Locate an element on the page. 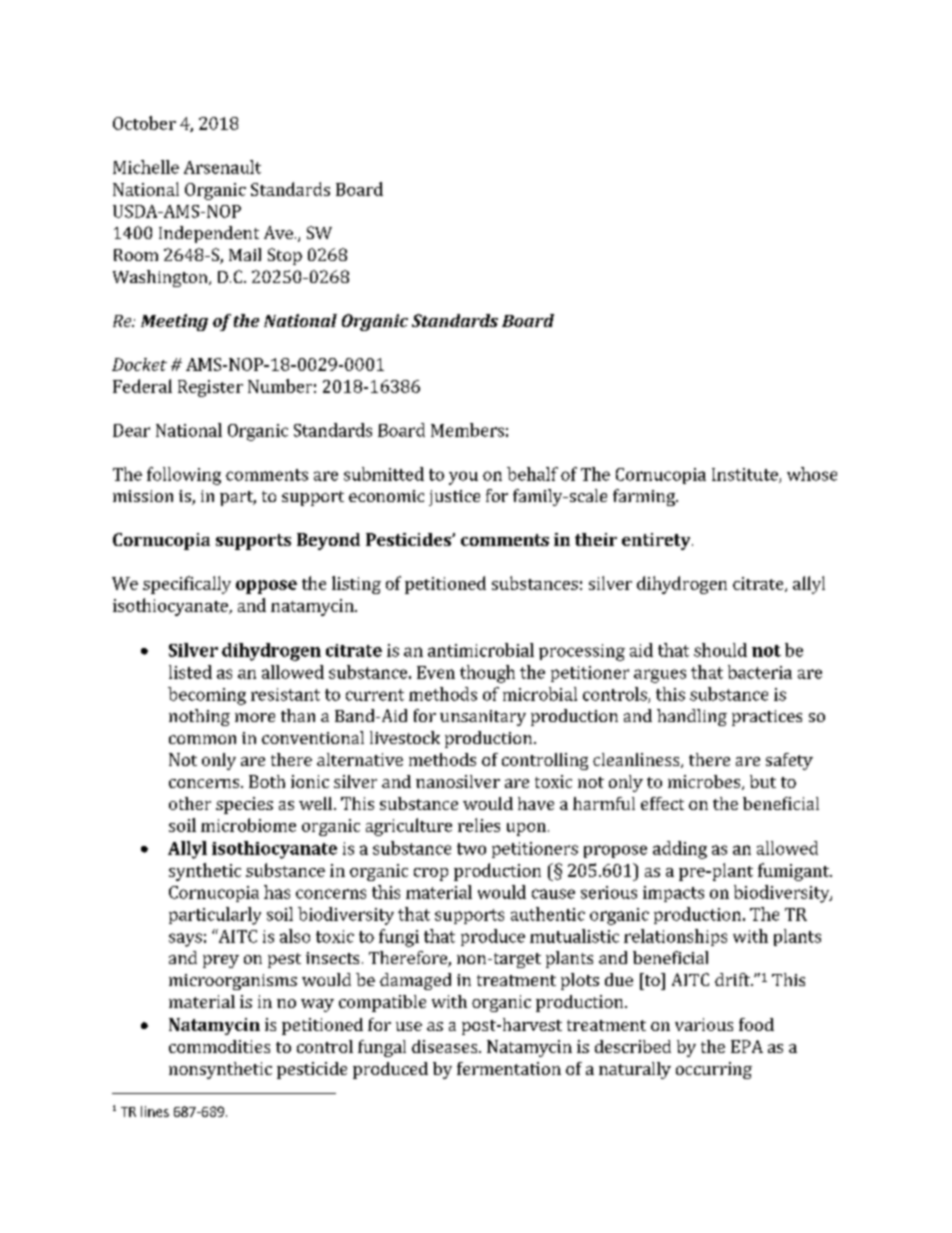 Image resolution: width=952 pixels, height=1233 pixels. EPA is located at coordinates (747, 1046).
